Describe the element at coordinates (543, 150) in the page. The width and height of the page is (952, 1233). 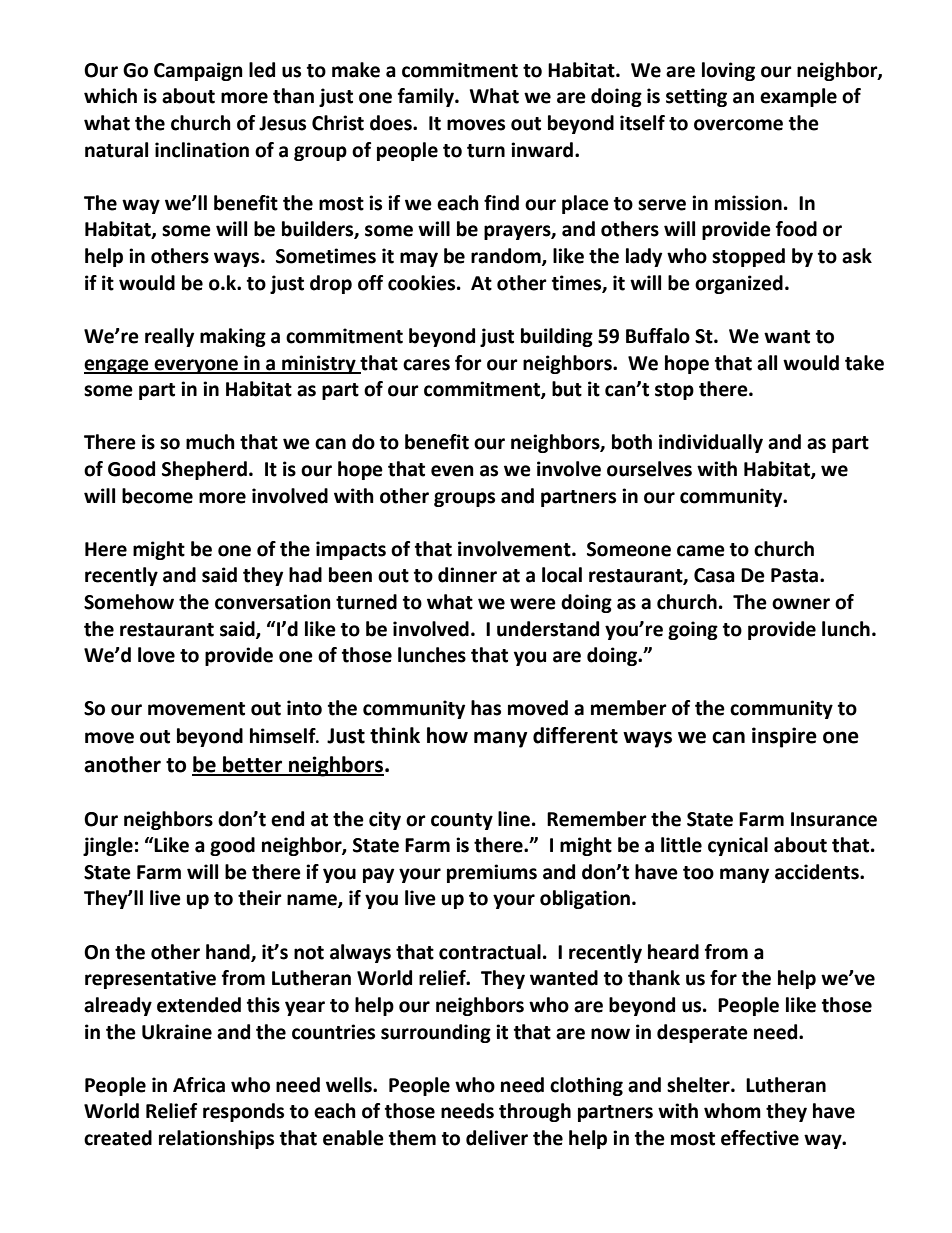
I see `inward` at that location.
